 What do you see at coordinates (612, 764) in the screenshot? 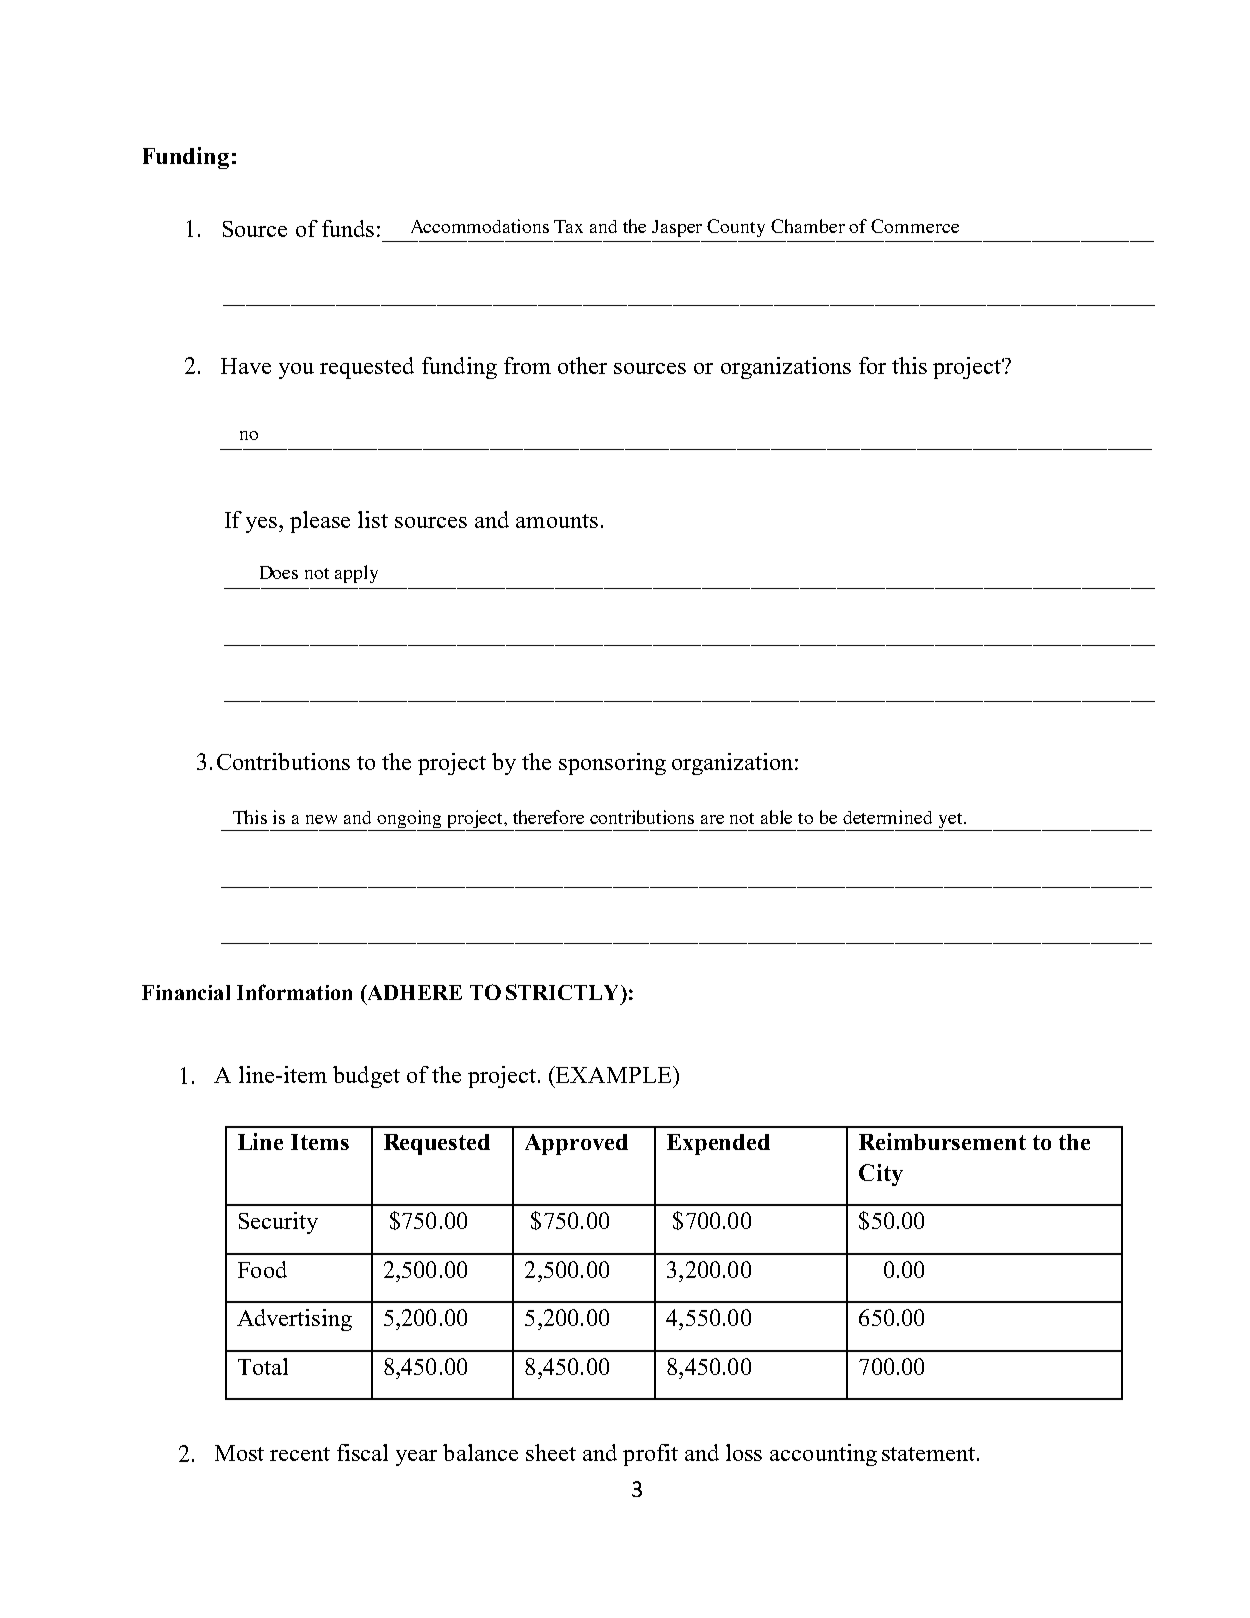
I see `sponsoring` at bounding box center [612, 764].
